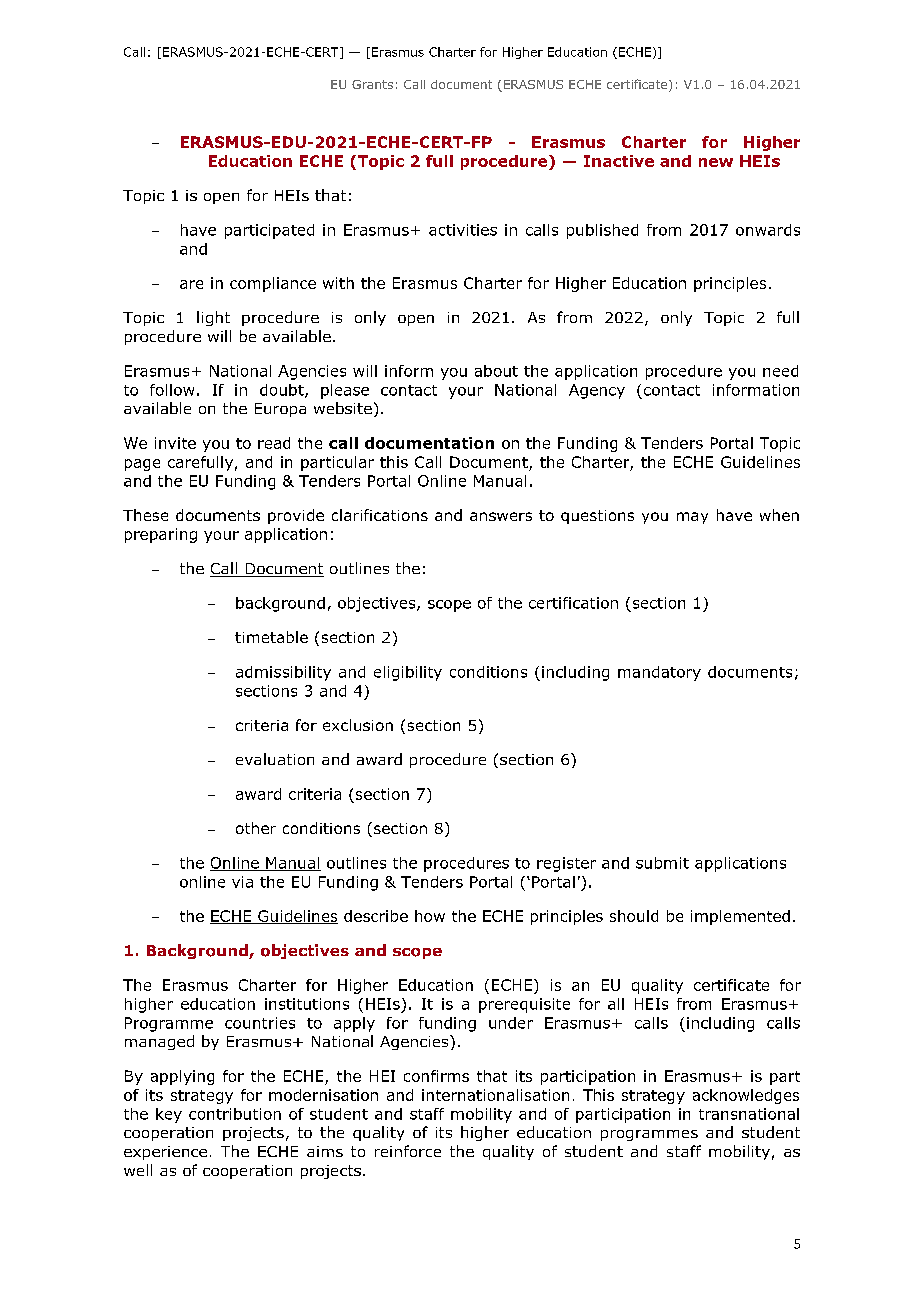 The image size is (924, 1308). What do you see at coordinates (716, 162) in the screenshot?
I see `new` at bounding box center [716, 162].
